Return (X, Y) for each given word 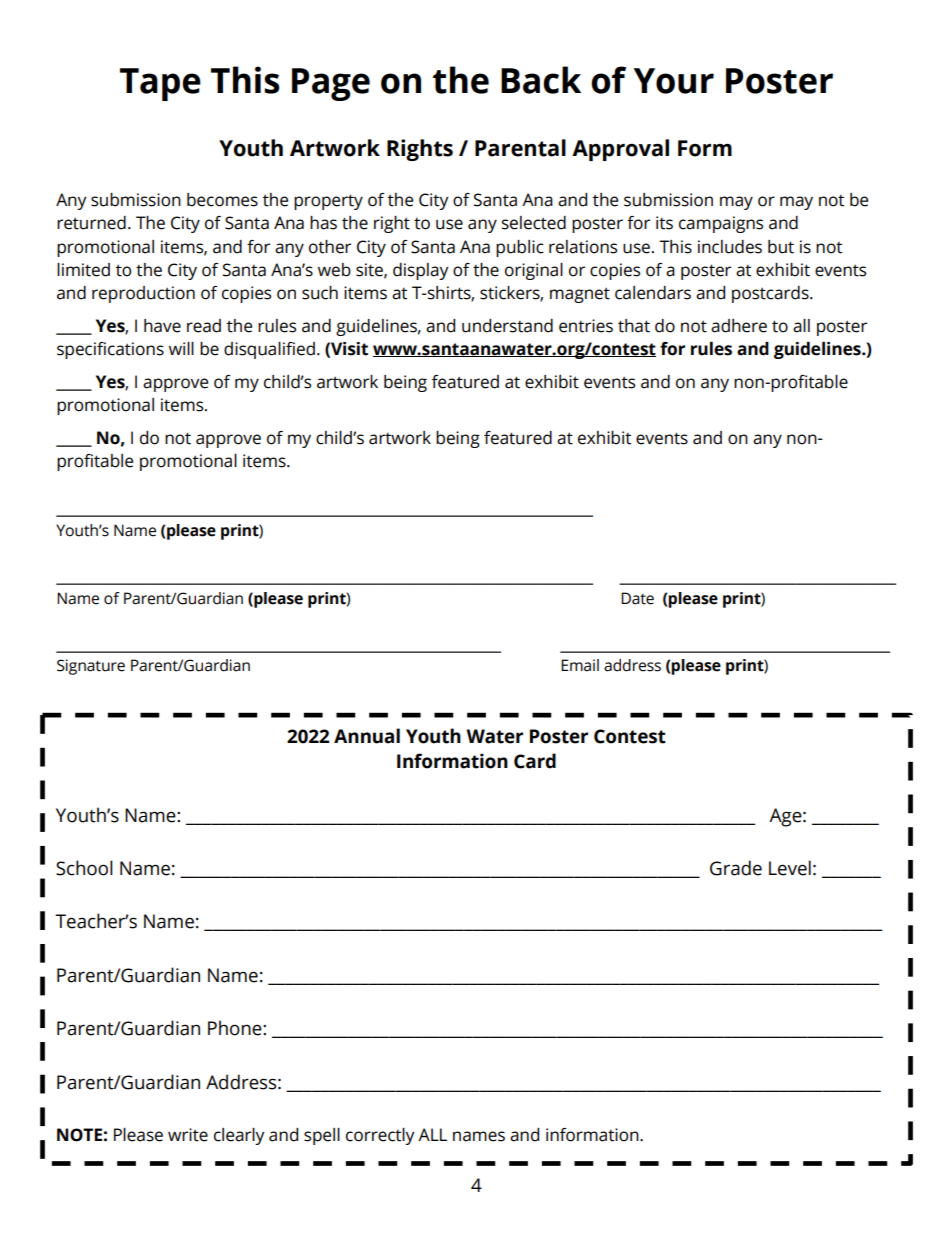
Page (331, 84)
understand (507, 326)
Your (674, 81)
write (188, 1135)
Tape (160, 84)
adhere (739, 326)
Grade (736, 868)
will (181, 348)
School (84, 868)
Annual (367, 736)
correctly (380, 1136)
